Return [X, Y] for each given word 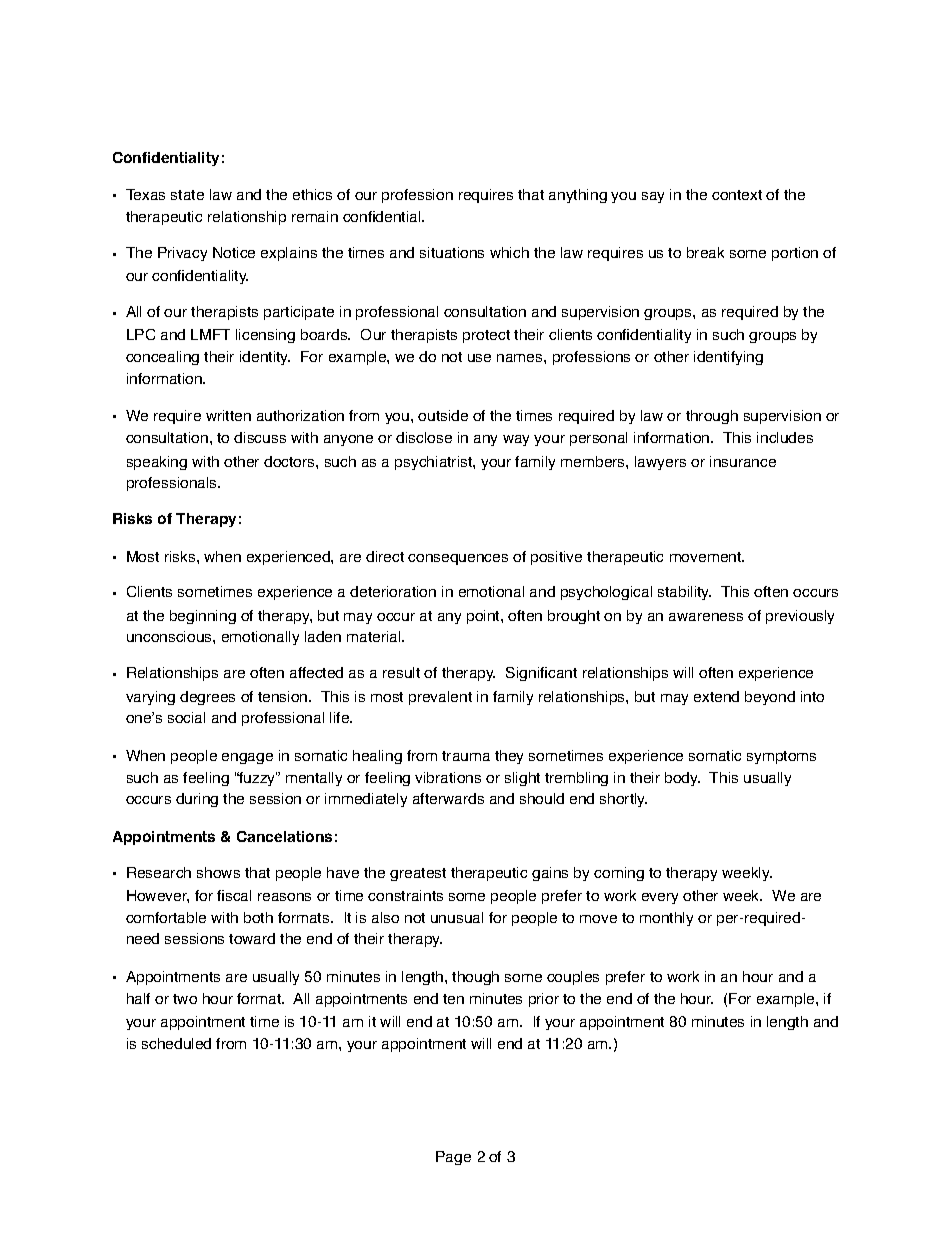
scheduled [176, 1043]
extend [716, 696]
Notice [234, 252]
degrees [207, 698]
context [737, 195]
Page [453, 1158]
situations [452, 252]
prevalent [440, 698]
